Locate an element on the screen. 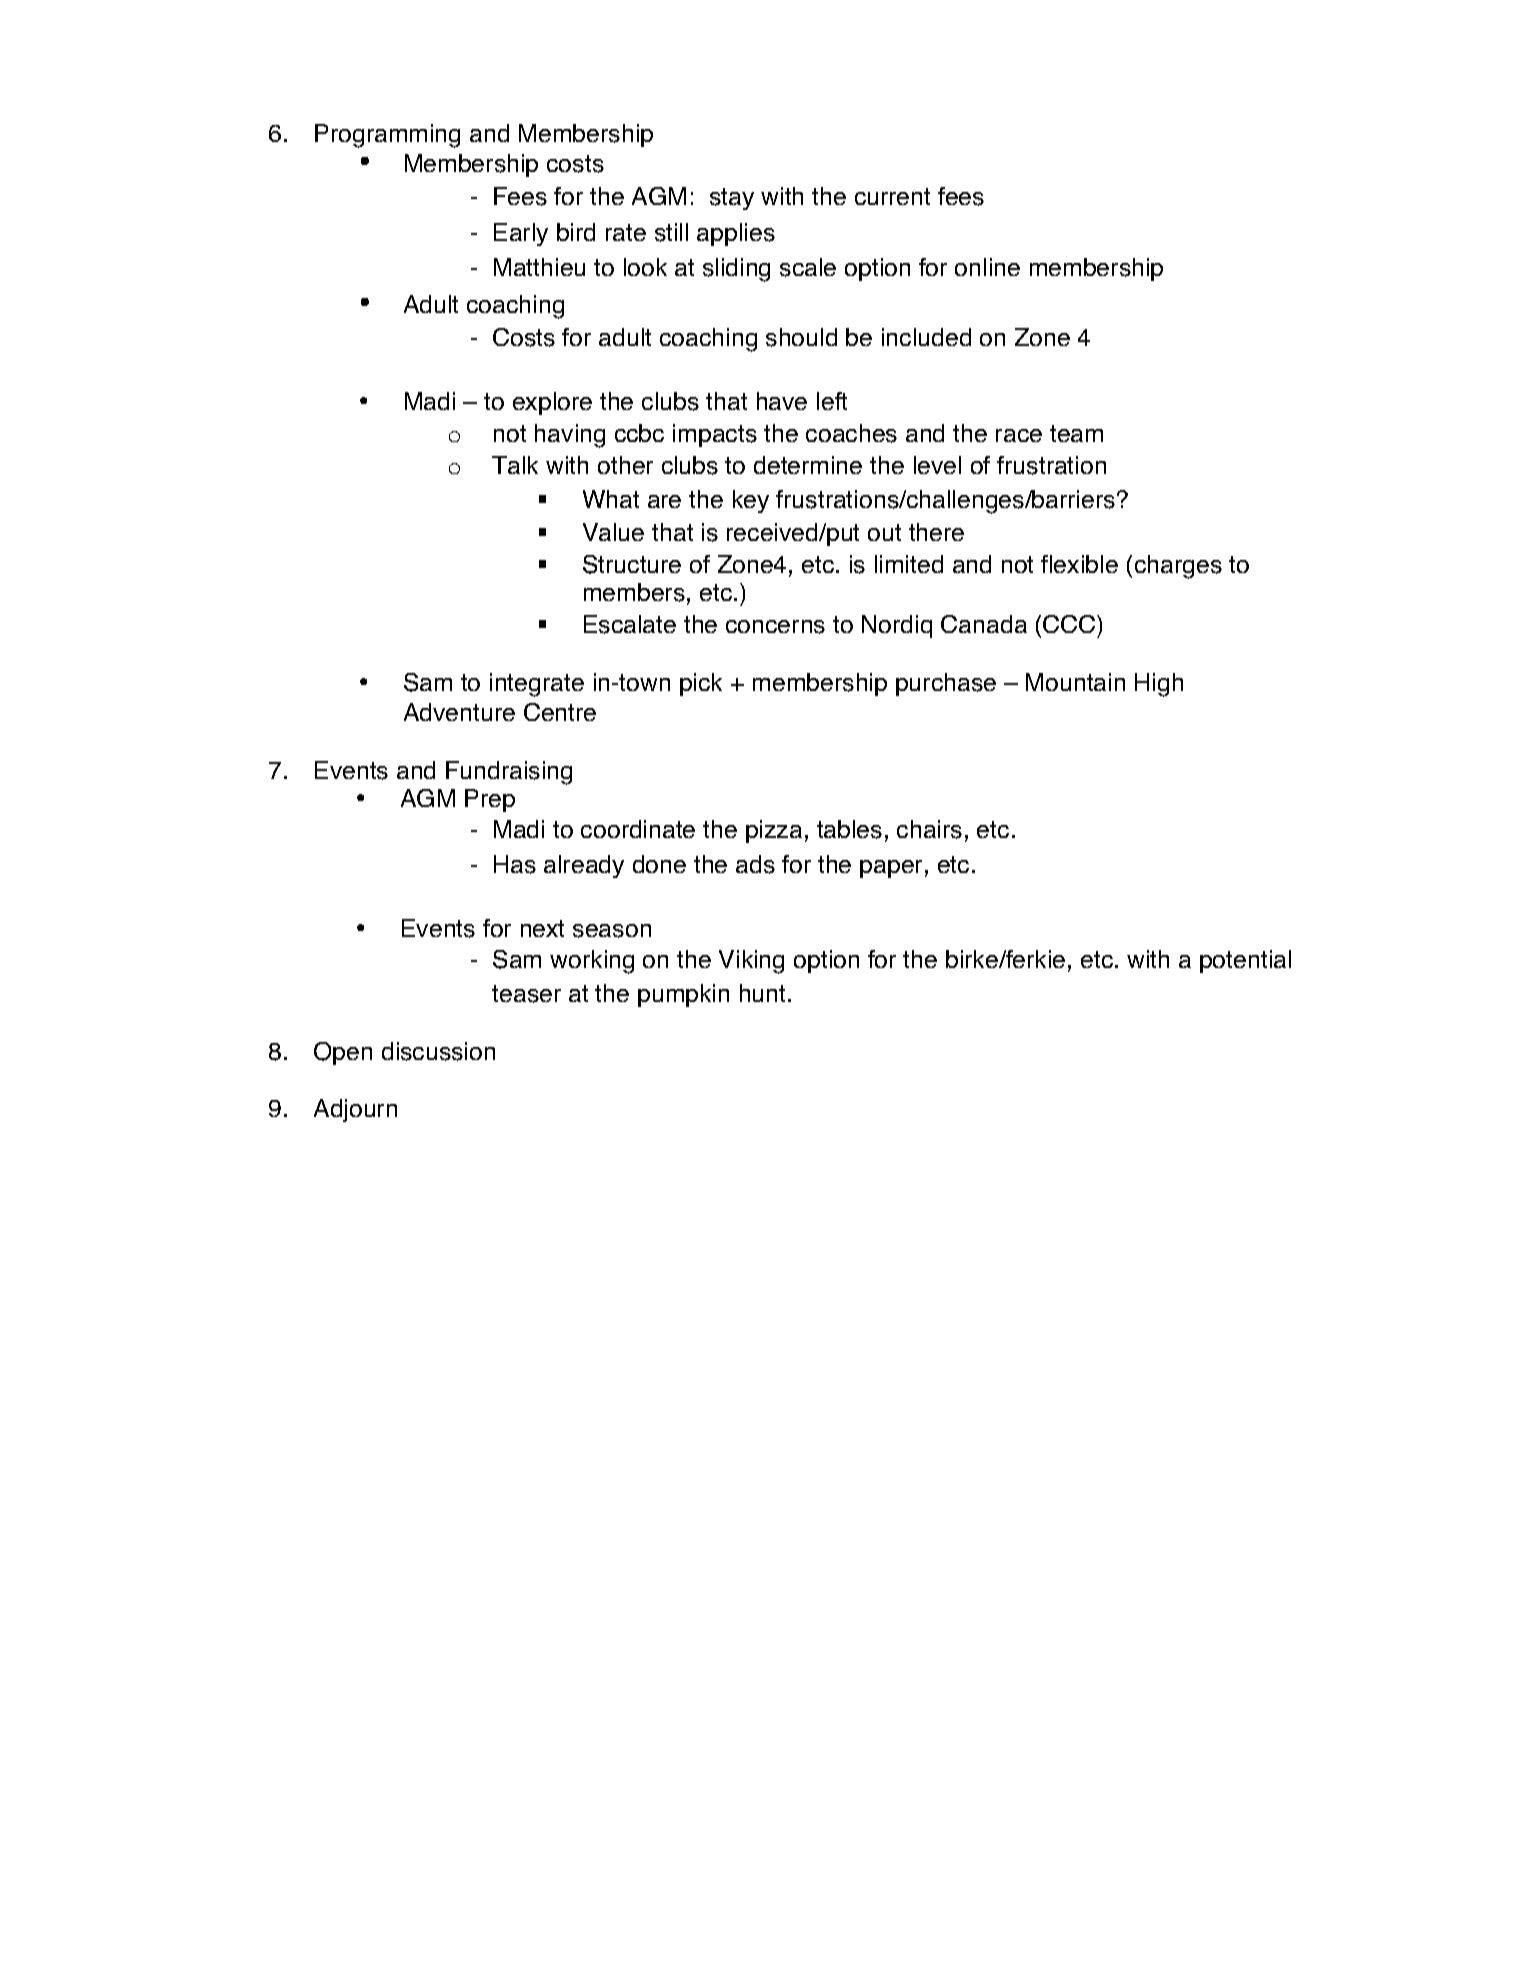 The width and height of the screenshot is (1522, 1970). Prep is located at coordinates (490, 800).
